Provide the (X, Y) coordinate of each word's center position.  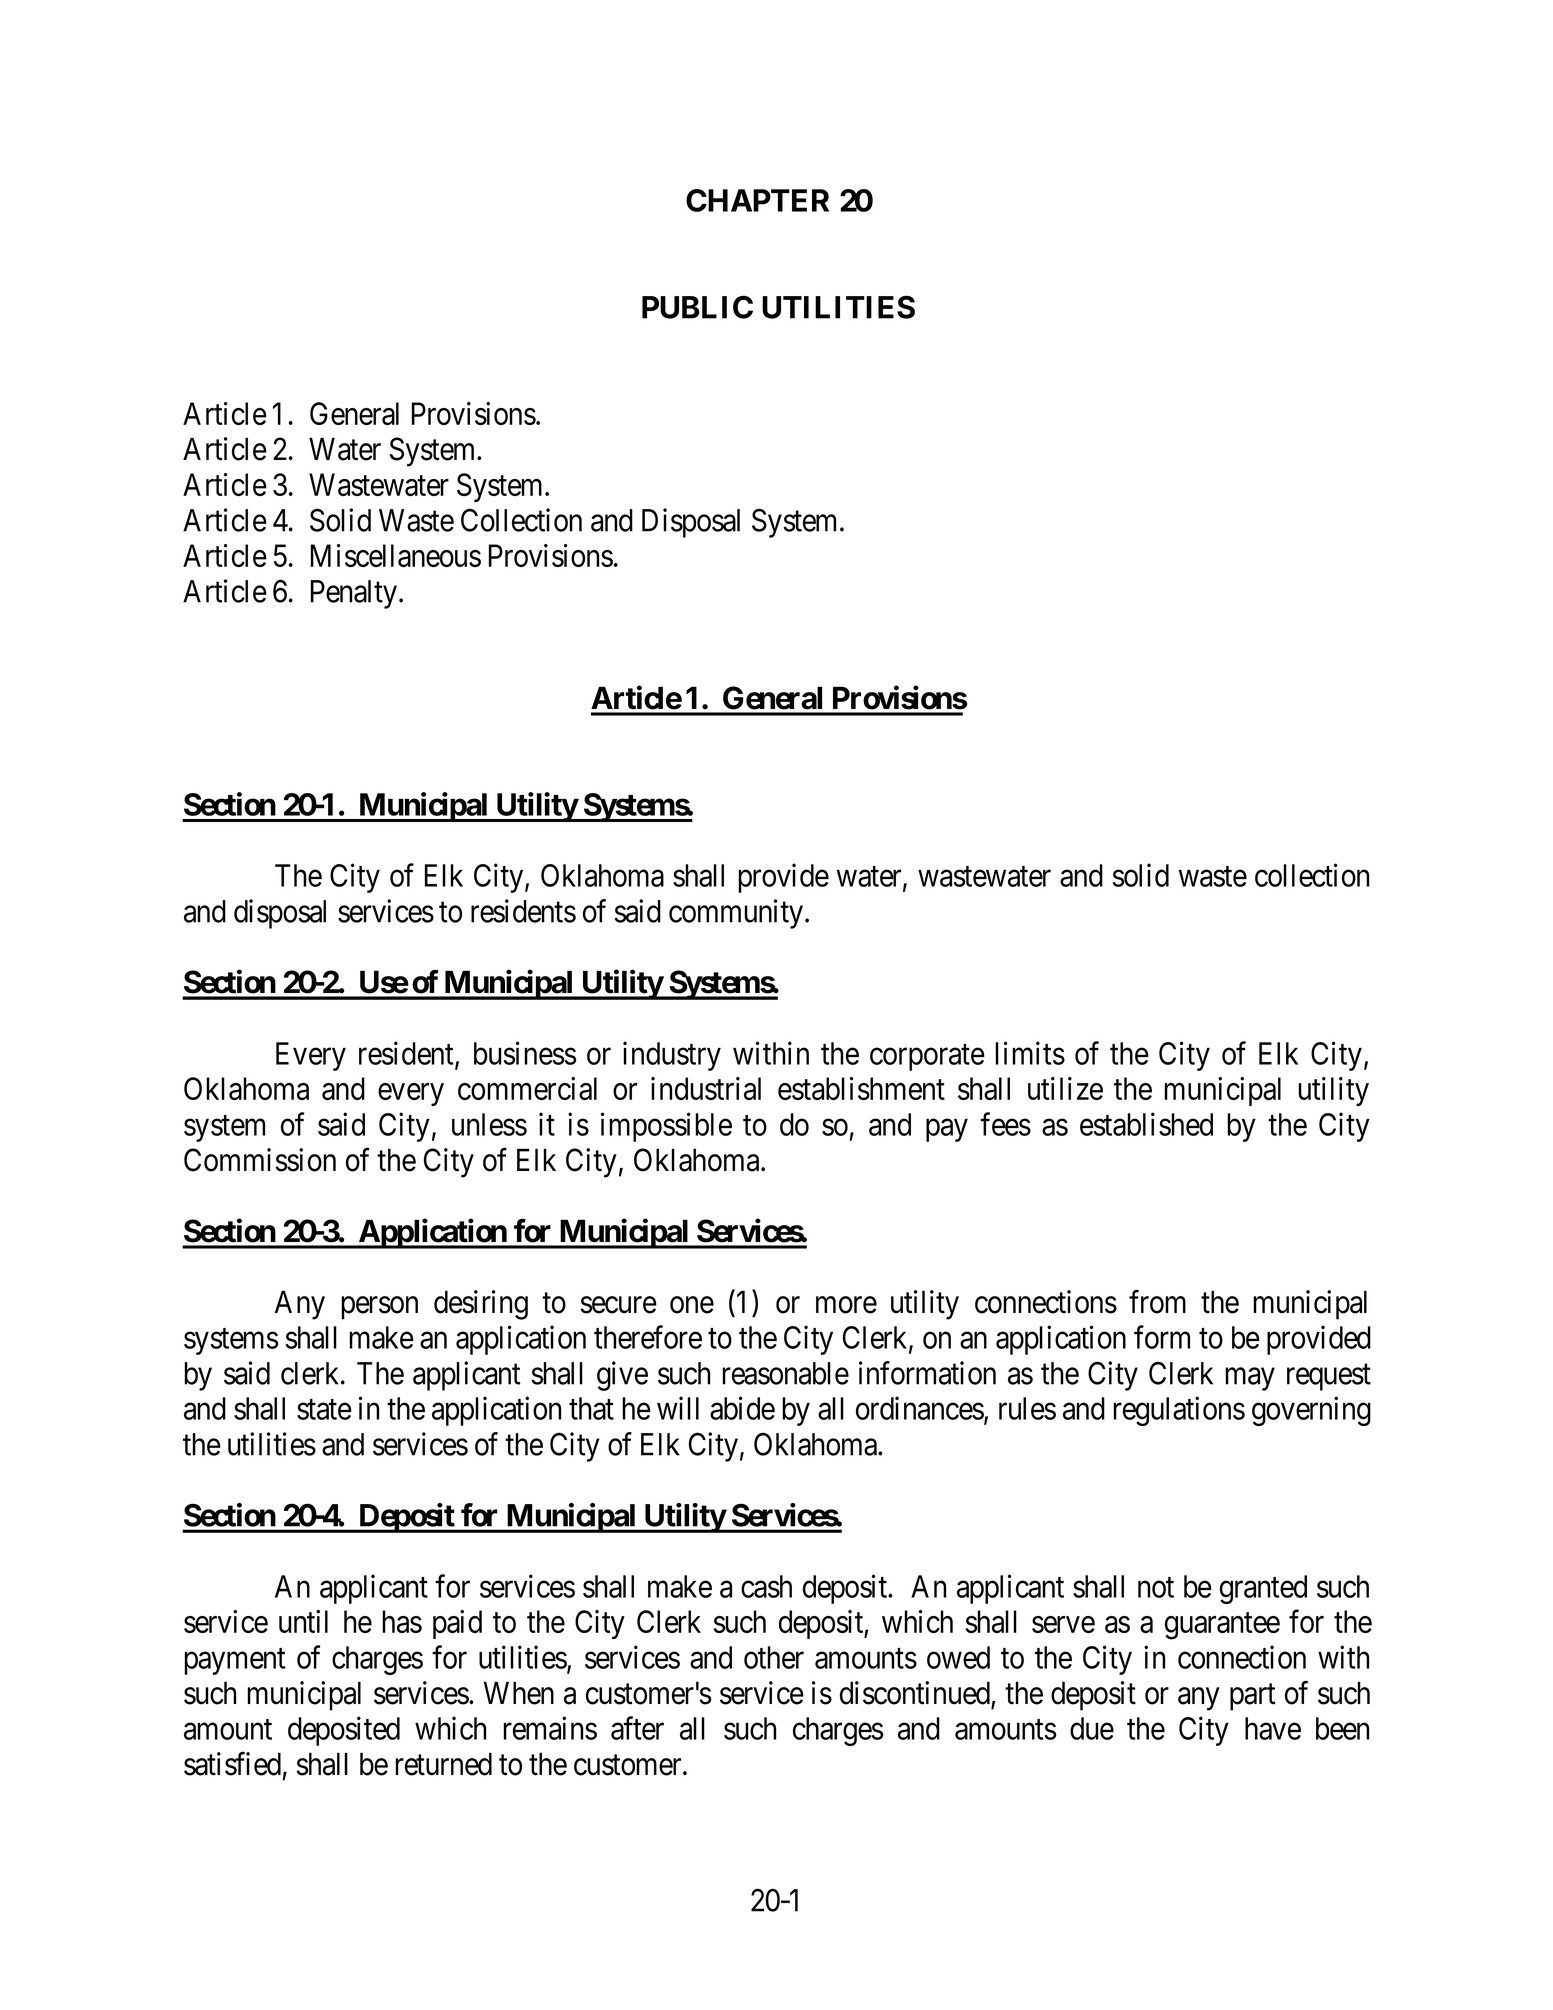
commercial (527, 1088)
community (737, 914)
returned (443, 1764)
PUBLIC (697, 307)
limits (1030, 1053)
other (774, 1657)
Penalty (354, 594)
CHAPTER (757, 200)
